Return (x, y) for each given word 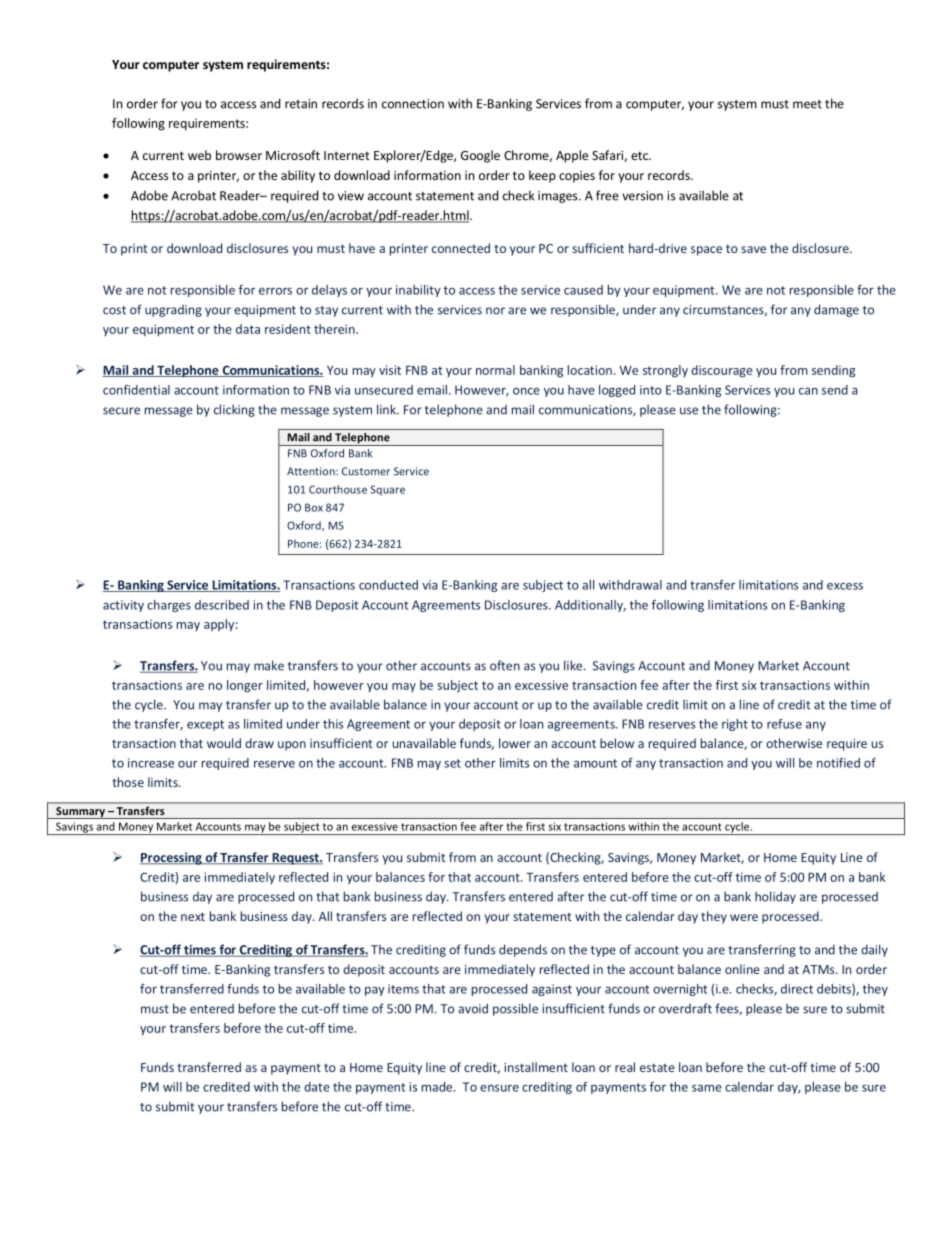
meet (807, 104)
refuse (784, 724)
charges (169, 606)
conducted (388, 585)
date (317, 1087)
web (199, 155)
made (438, 1087)
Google (480, 156)
